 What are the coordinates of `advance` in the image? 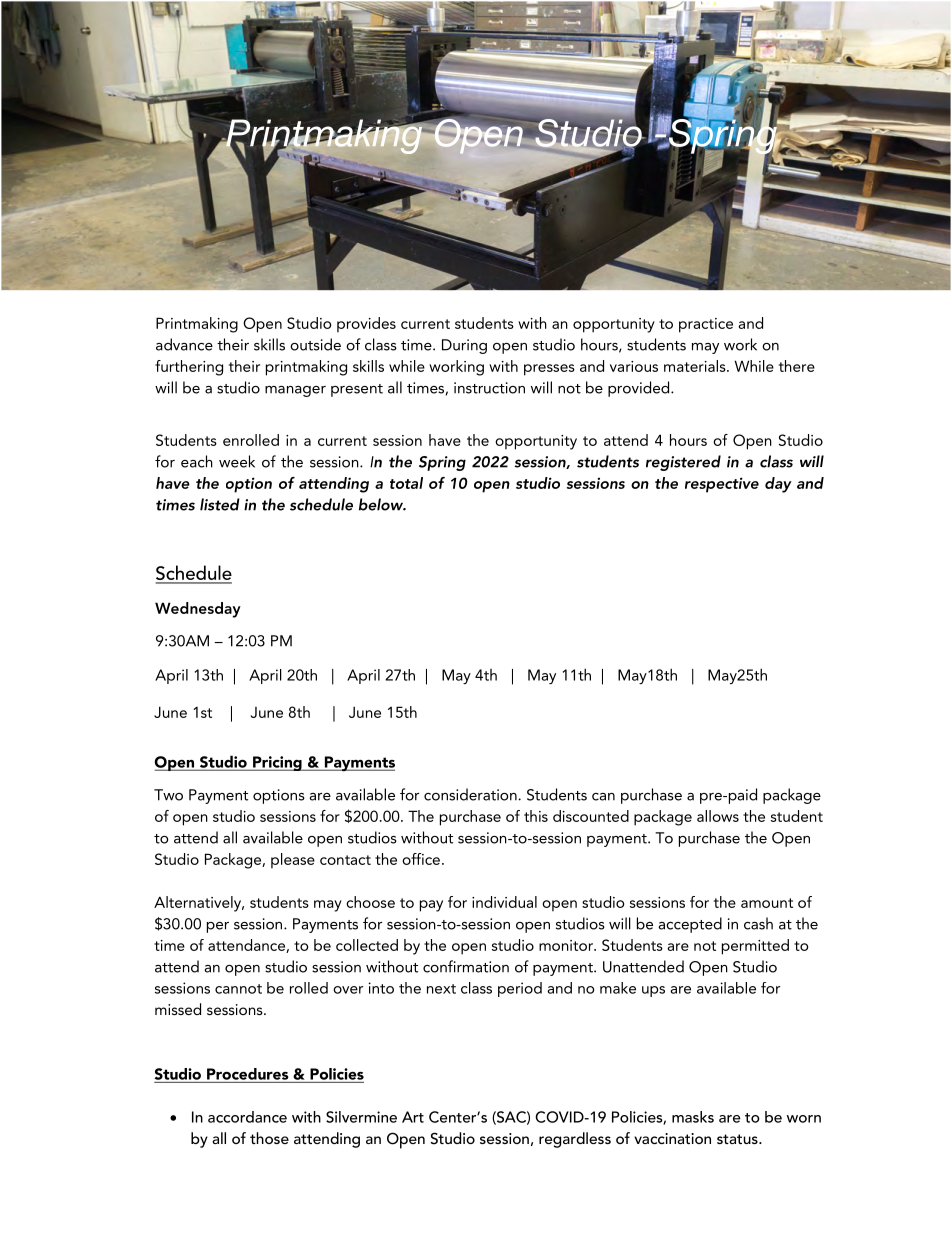 It's located at (184, 344).
